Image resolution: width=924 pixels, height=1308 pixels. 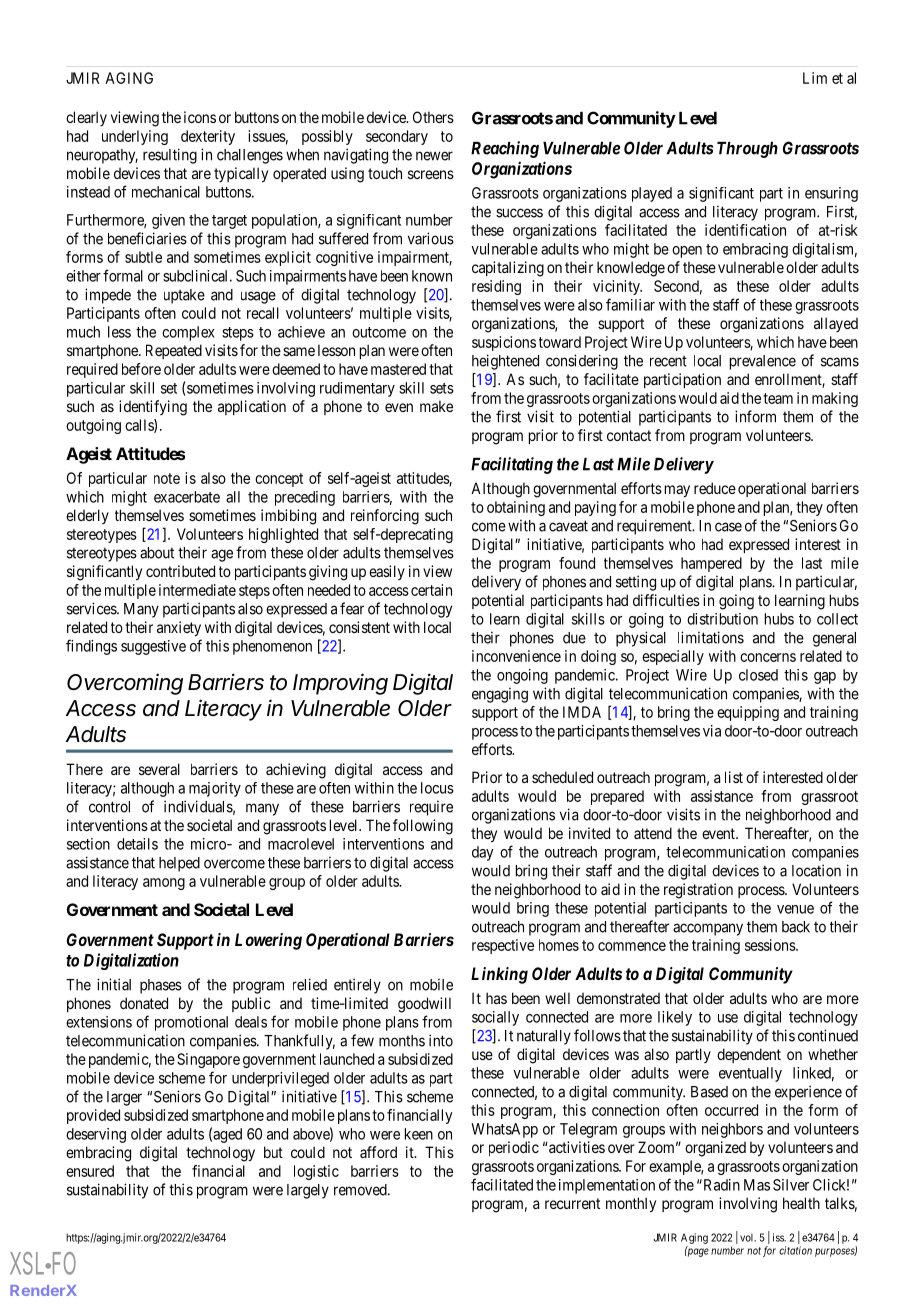 I want to click on sessions, so click(x=771, y=945).
